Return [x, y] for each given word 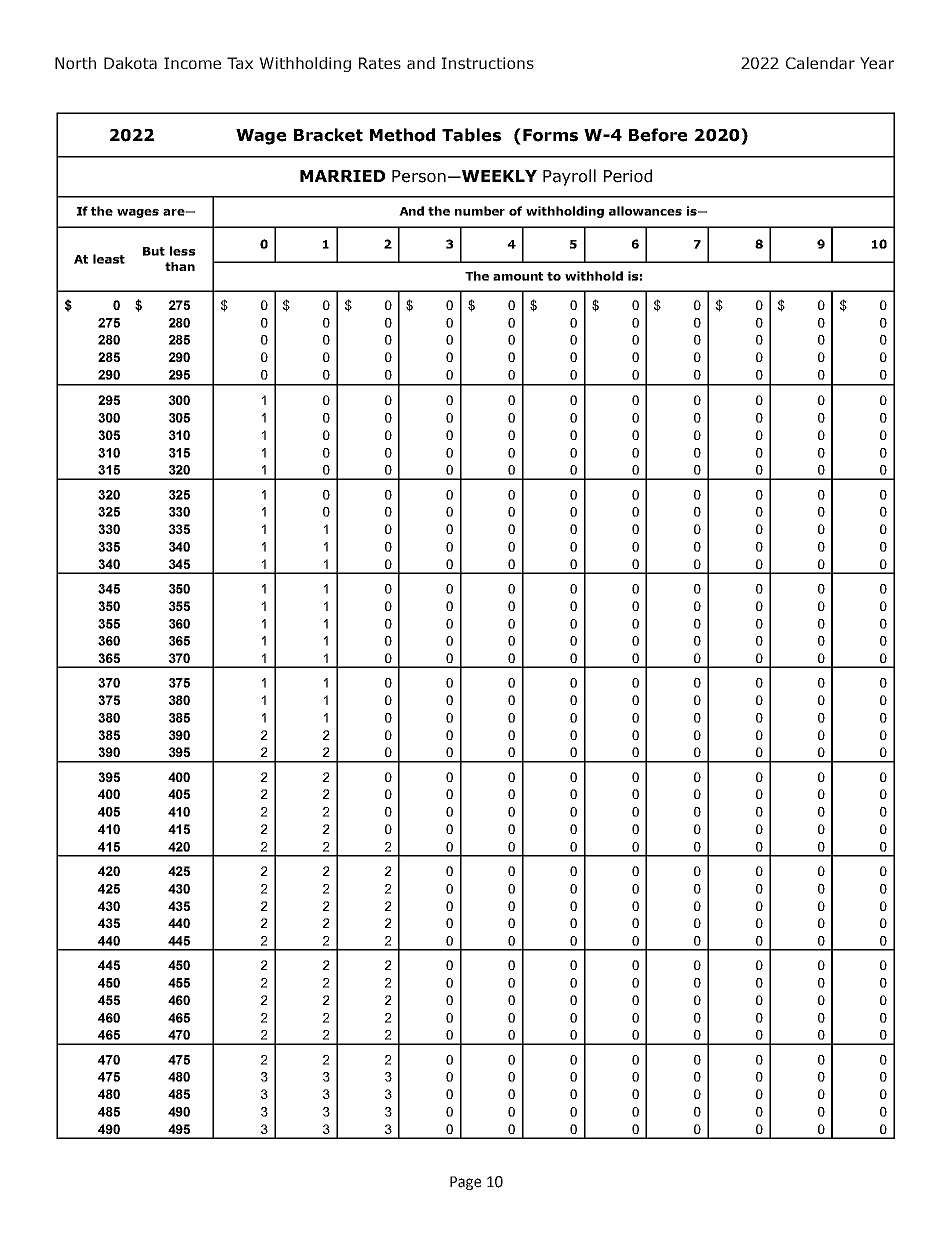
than [180, 266]
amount [518, 276]
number [480, 211]
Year [877, 63]
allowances [645, 211]
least [109, 259]
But [154, 251]
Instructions [488, 63]
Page [465, 1183]
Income [192, 63]
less [182, 251]
